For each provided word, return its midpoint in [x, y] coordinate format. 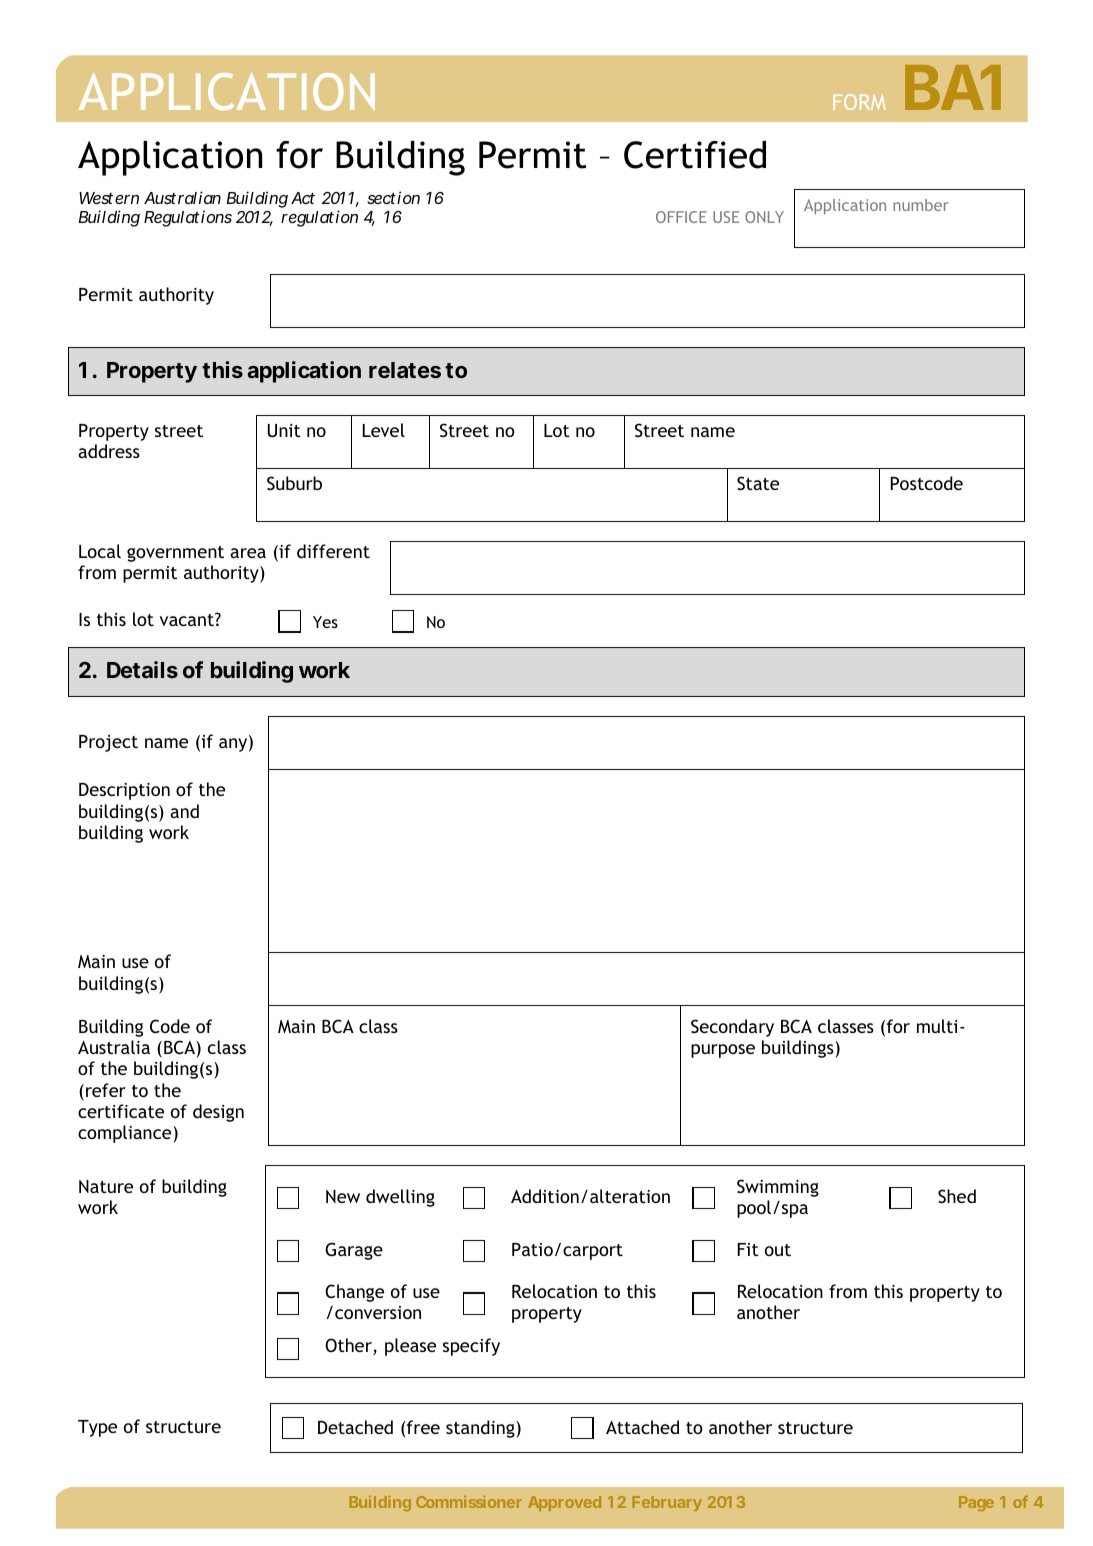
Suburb [294, 483]
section [393, 197]
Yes [325, 622]
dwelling [400, 1198]
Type [97, 1428]
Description [124, 791]
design [218, 1113]
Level [384, 430]
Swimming [778, 1188]
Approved [564, 1503]
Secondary [732, 1028]
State [758, 483]
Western [109, 198]
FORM [859, 102]
